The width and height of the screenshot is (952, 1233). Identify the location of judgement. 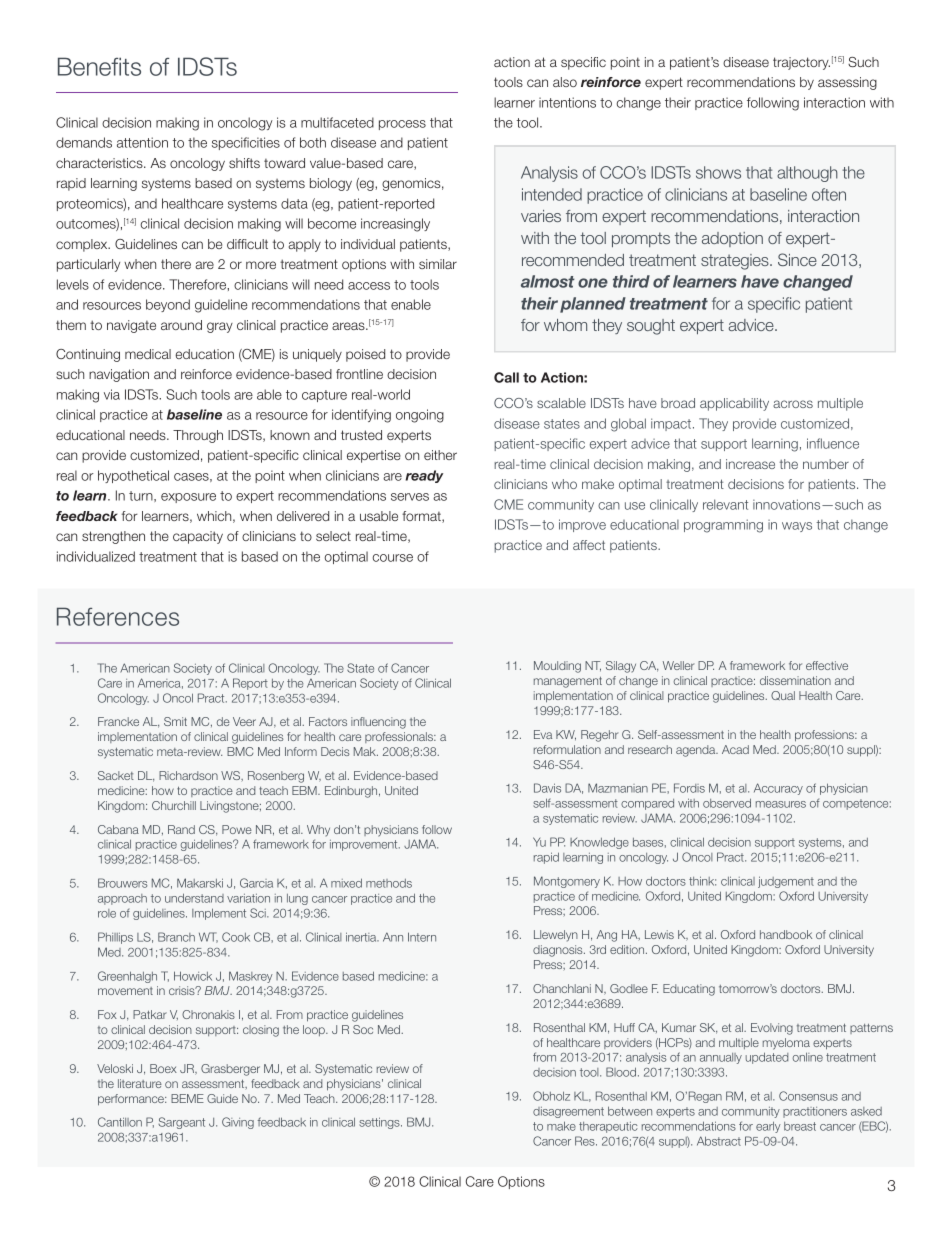
(786, 882).
